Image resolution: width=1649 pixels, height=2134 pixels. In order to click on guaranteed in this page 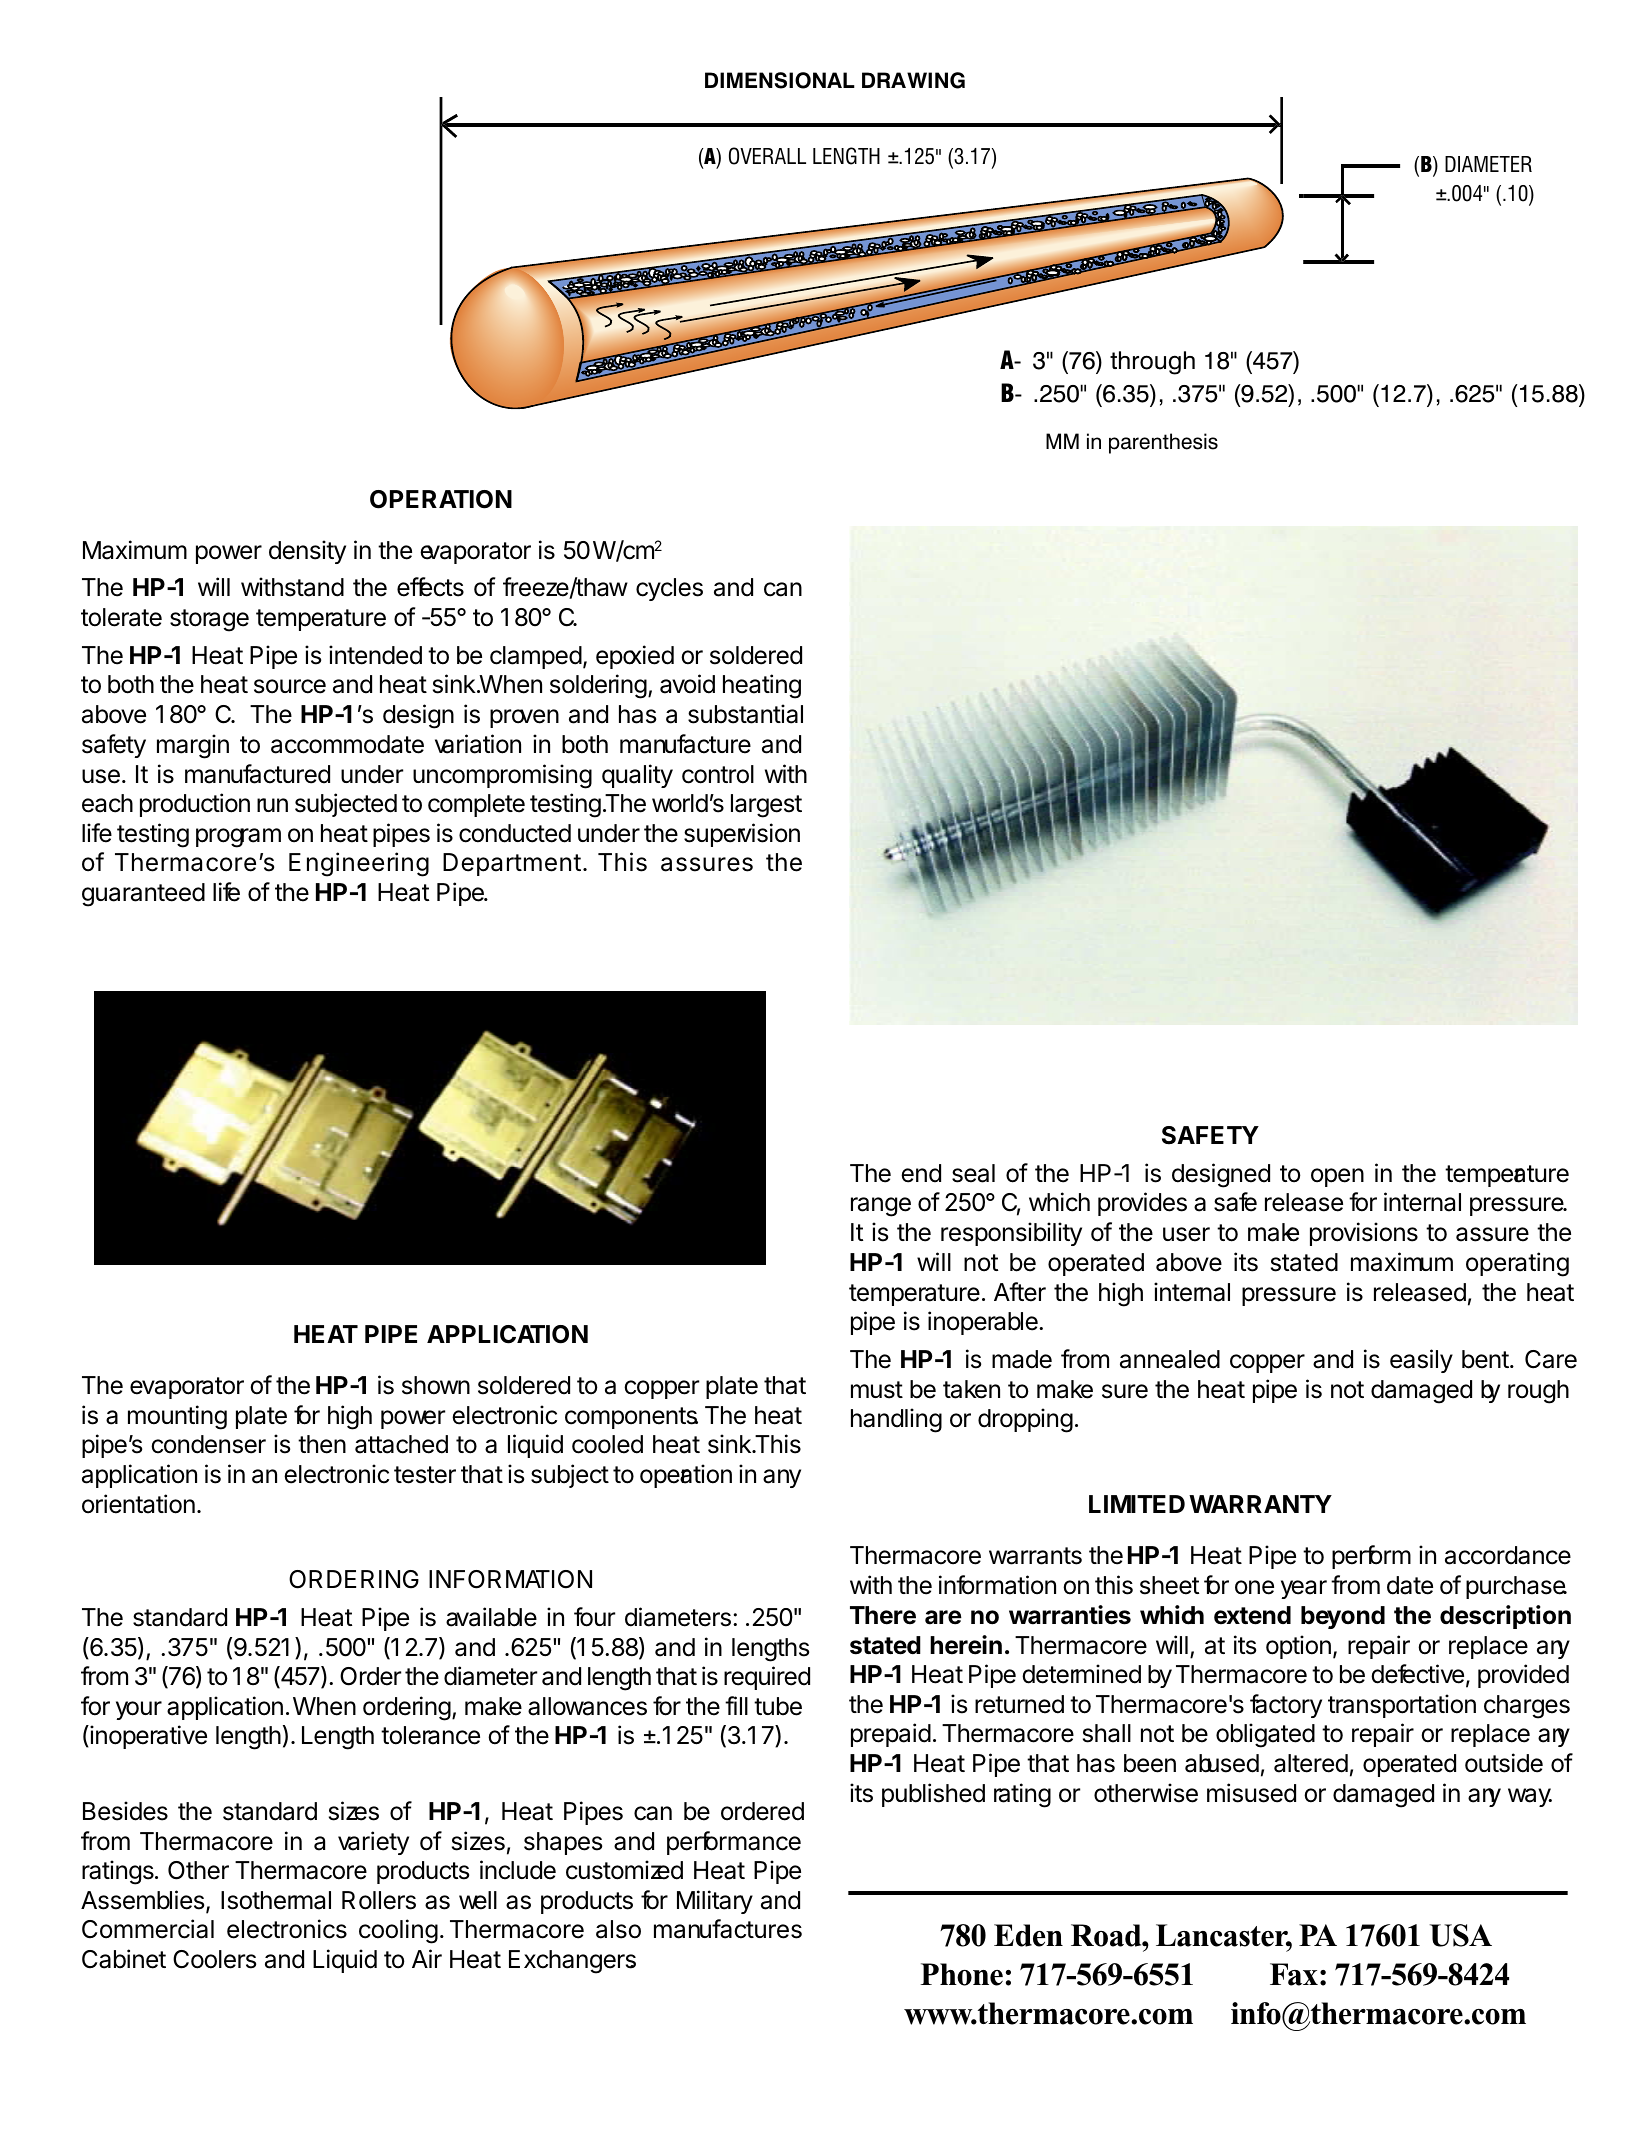, I will do `click(143, 895)`.
